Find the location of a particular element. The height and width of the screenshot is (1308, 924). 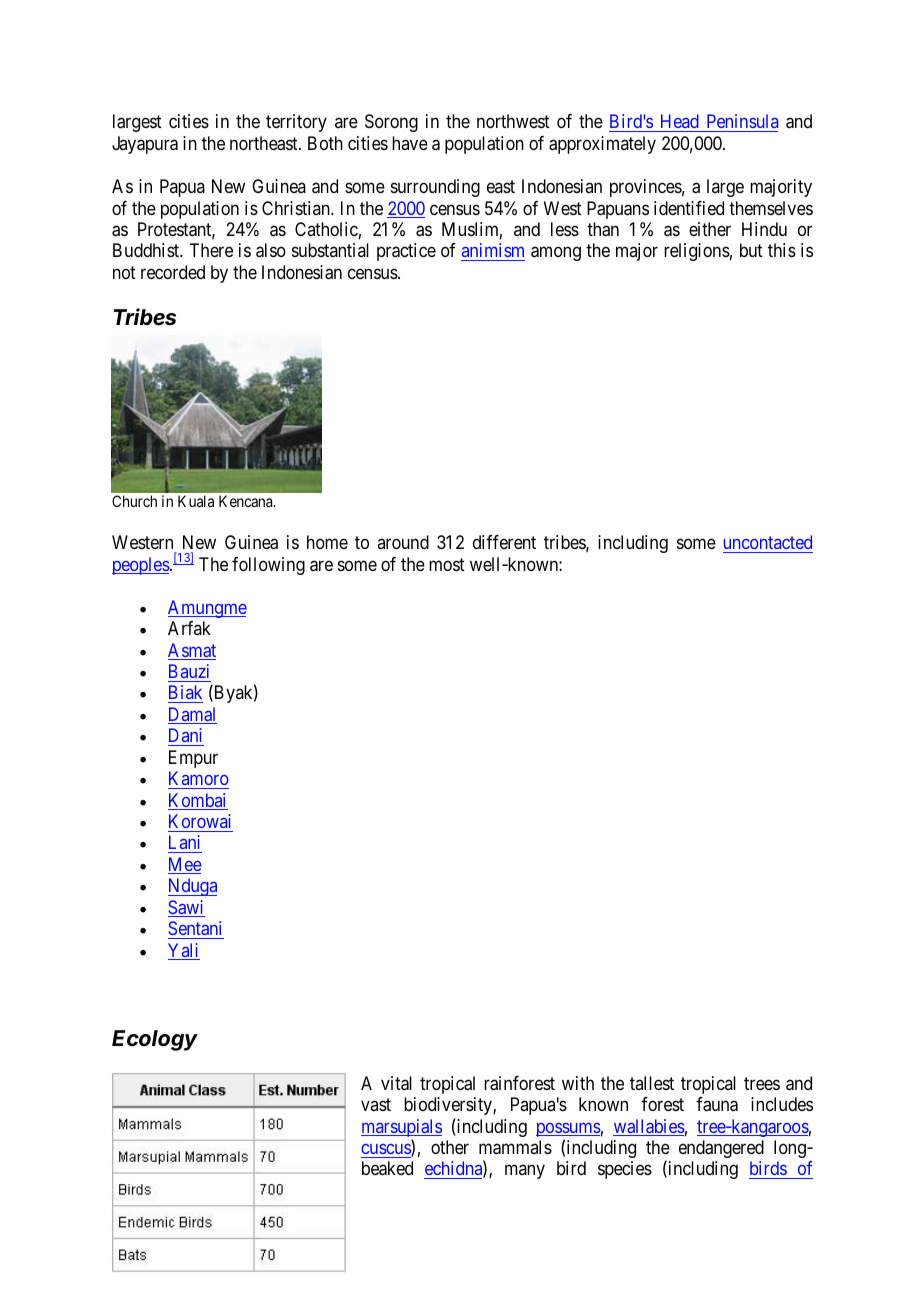

animism is located at coordinates (493, 252).
